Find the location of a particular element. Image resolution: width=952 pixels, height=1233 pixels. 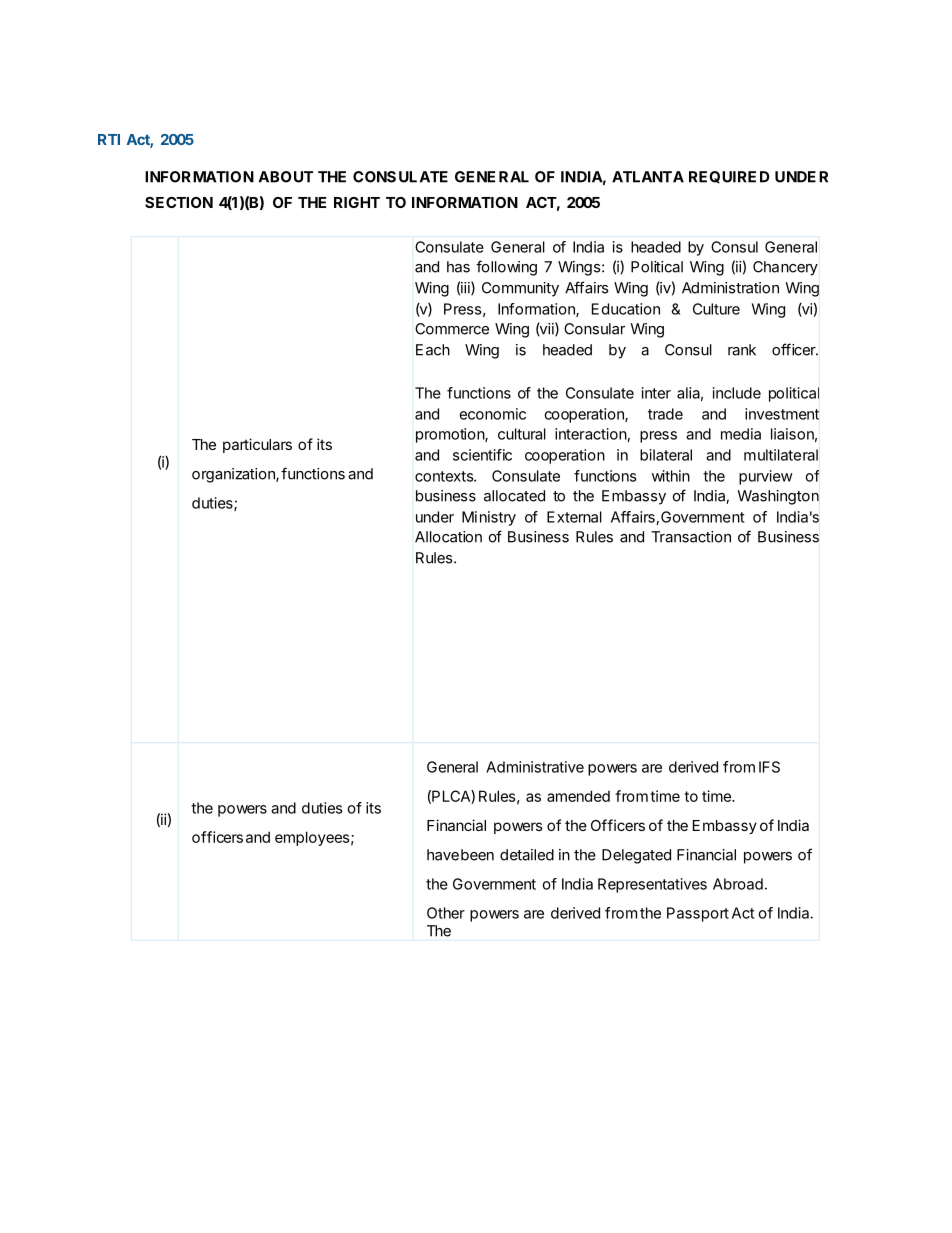

Each is located at coordinates (433, 350).
